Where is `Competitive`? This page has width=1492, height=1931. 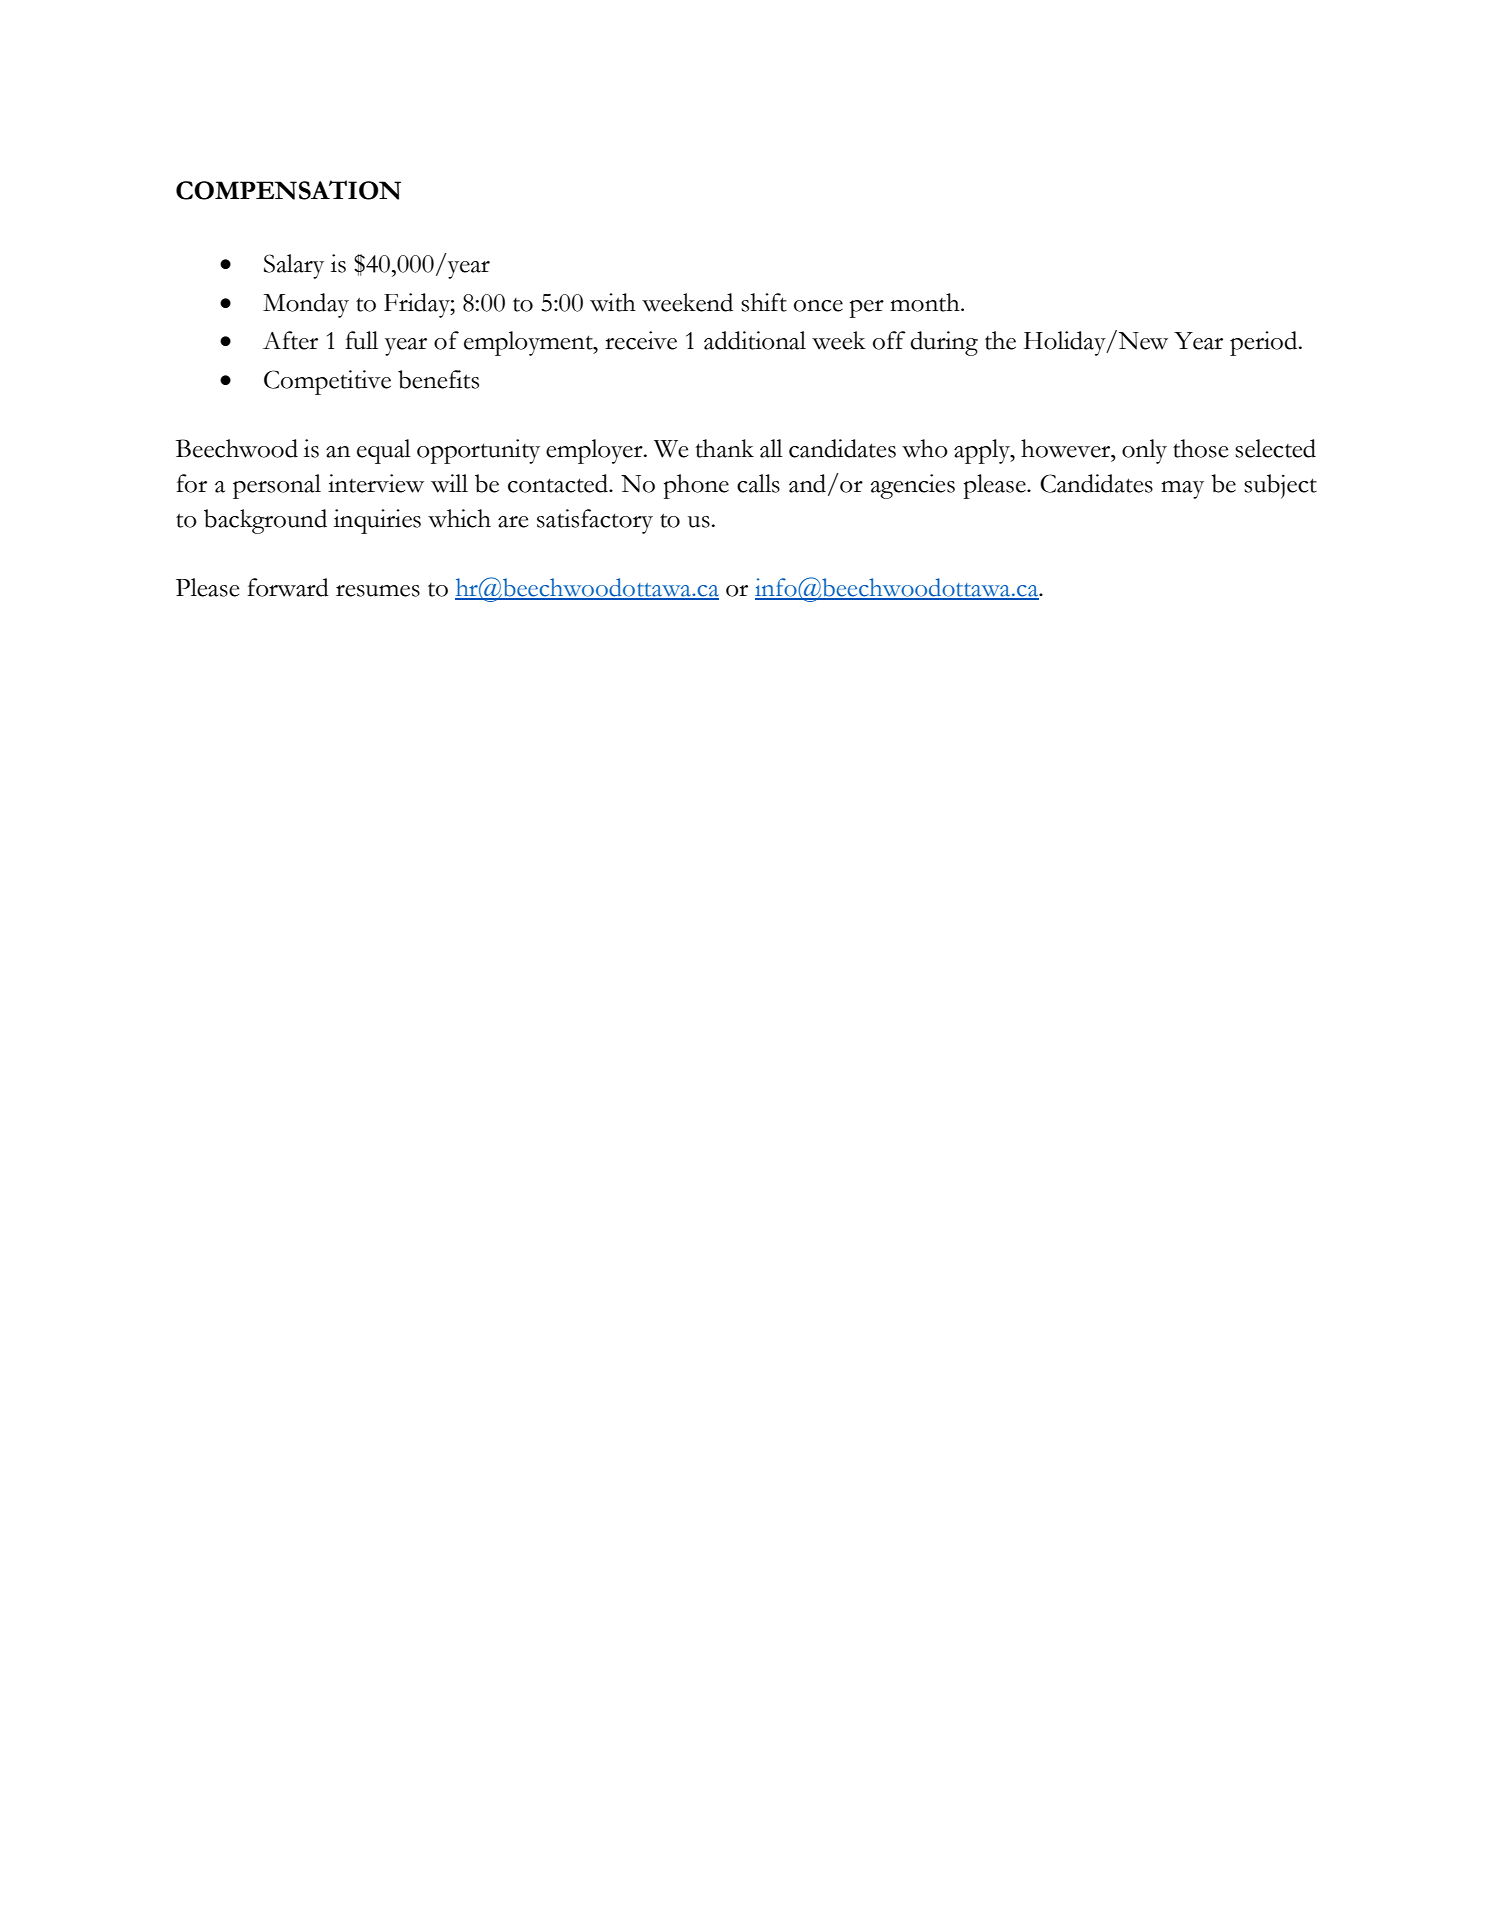 Competitive is located at coordinates (327, 382).
